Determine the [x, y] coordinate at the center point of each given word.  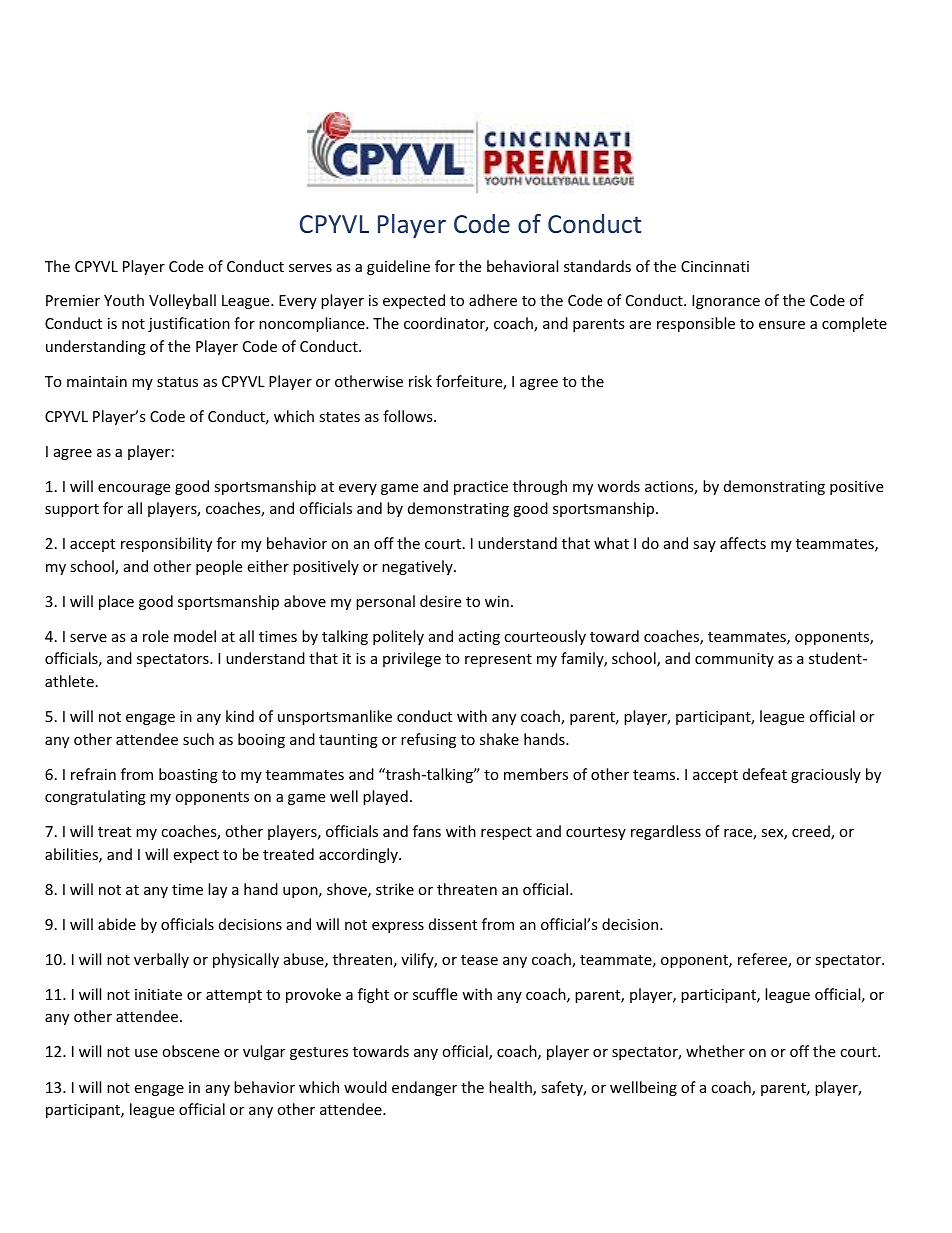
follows [409, 416]
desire [440, 601]
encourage [134, 489]
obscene [190, 1051]
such [198, 739]
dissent [453, 924]
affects [743, 543]
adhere [493, 300]
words [618, 486]
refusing [428, 740]
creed [812, 832]
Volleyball [182, 301]
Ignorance [726, 302]
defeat [765, 774]
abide [117, 924]
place [116, 602]
